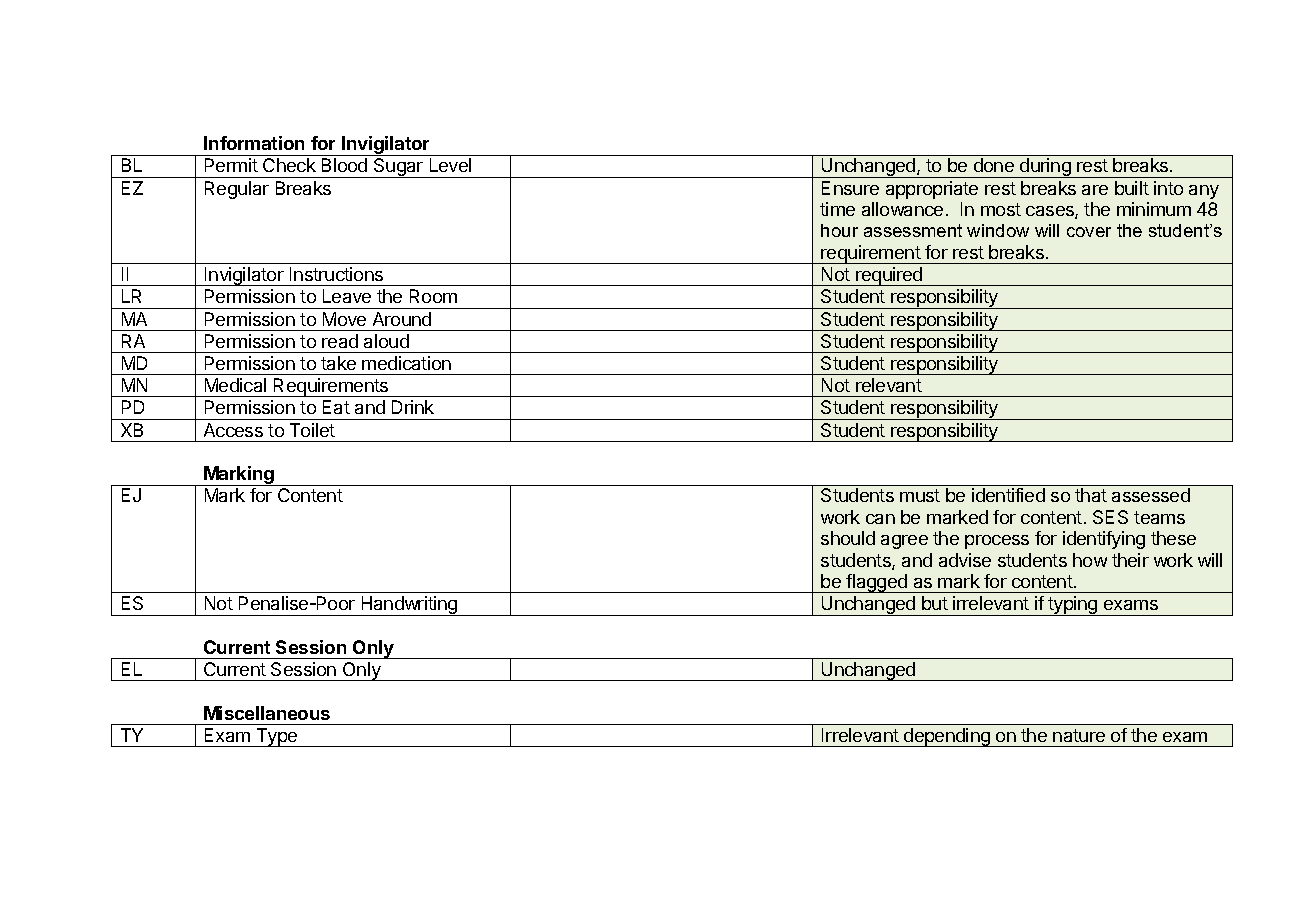 The width and height of the image is (1308, 924). Describe the element at coordinates (1104, 540) in the image. I see `identifying` at that location.
